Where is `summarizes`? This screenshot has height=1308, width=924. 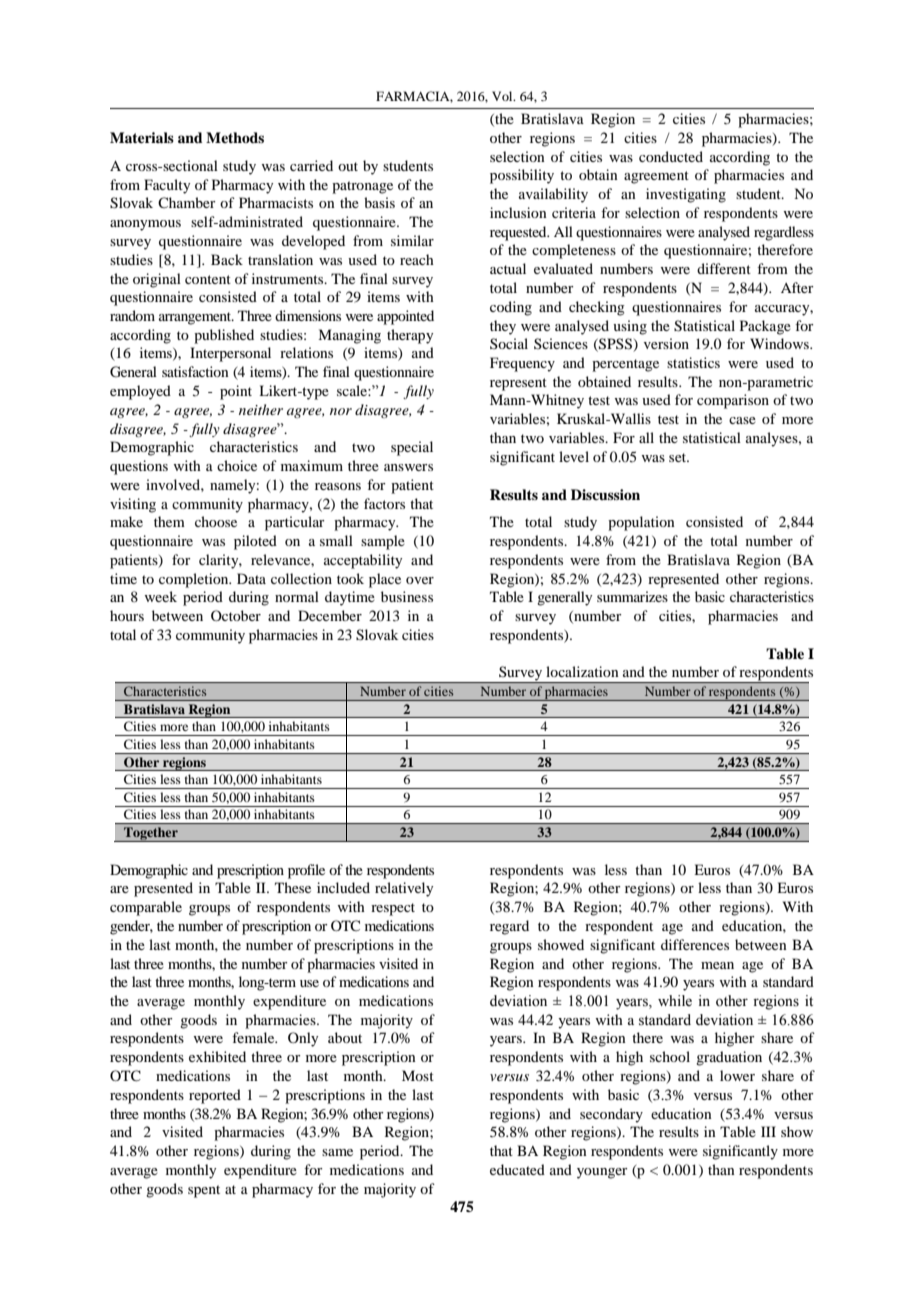
summarizes is located at coordinates (632, 596).
